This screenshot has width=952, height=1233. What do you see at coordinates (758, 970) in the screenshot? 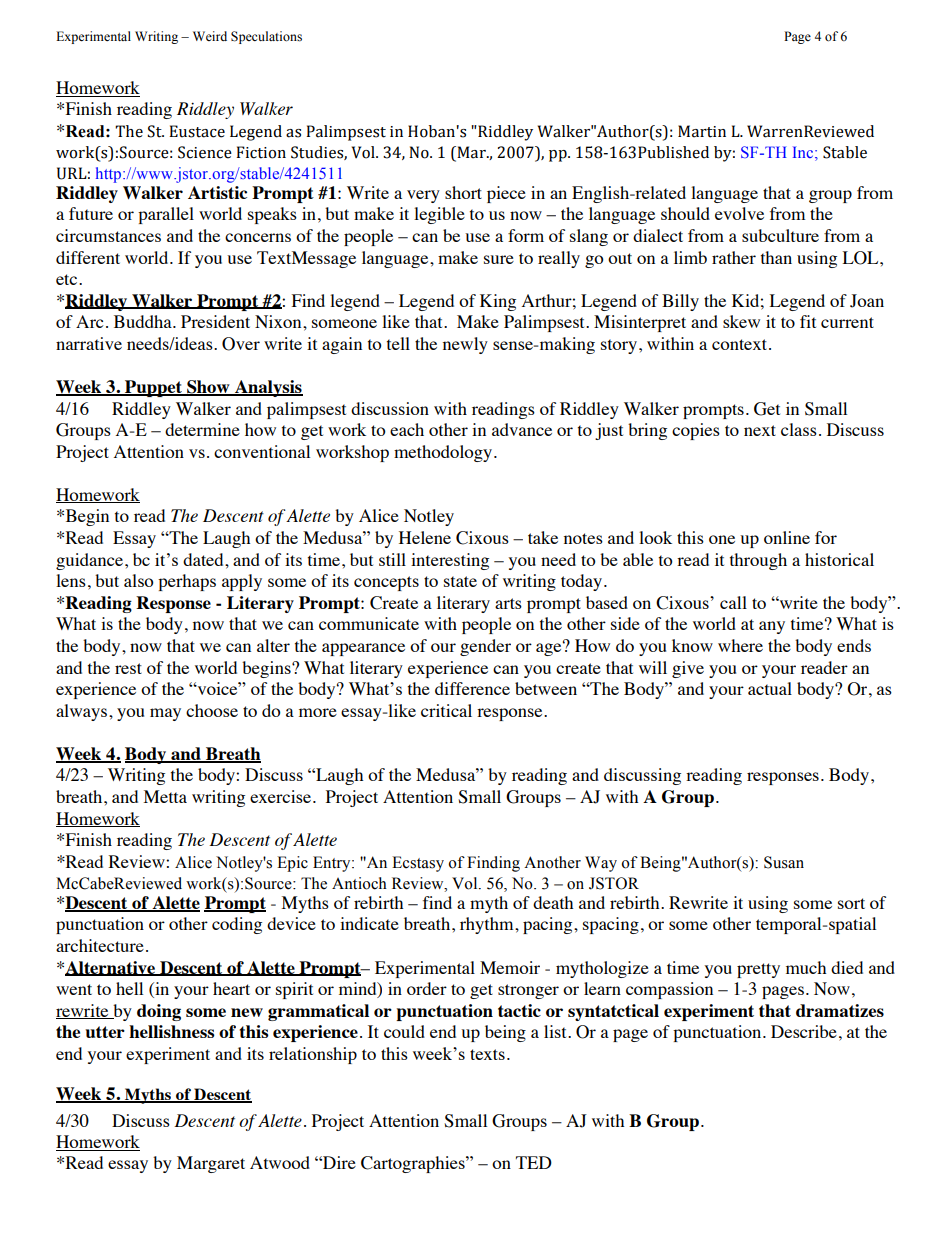
I see `pretty` at bounding box center [758, 970].
